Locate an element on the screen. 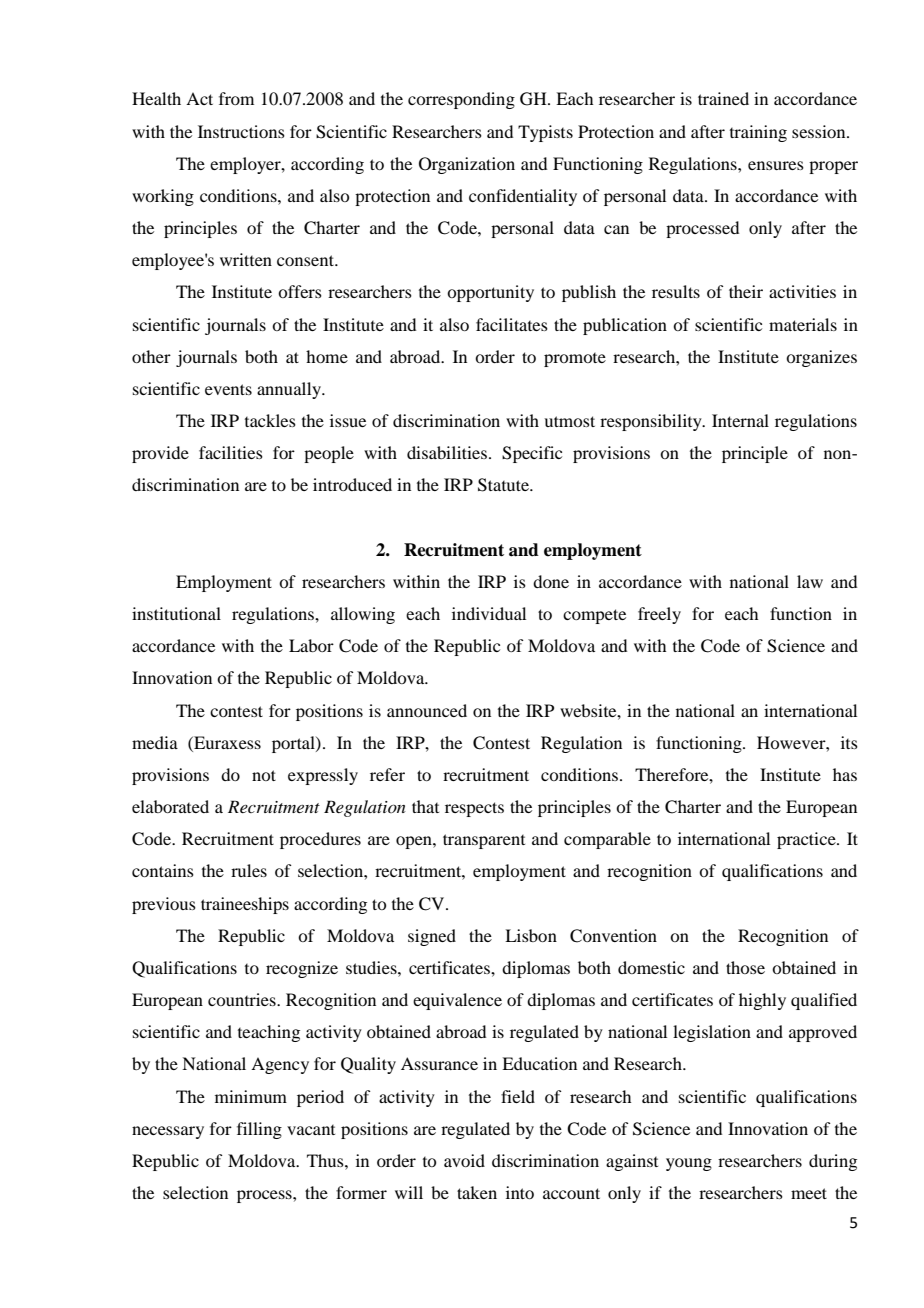 The width and height of the screenshot is (924, 1308). filling is located at coordinates (259, 1130).
